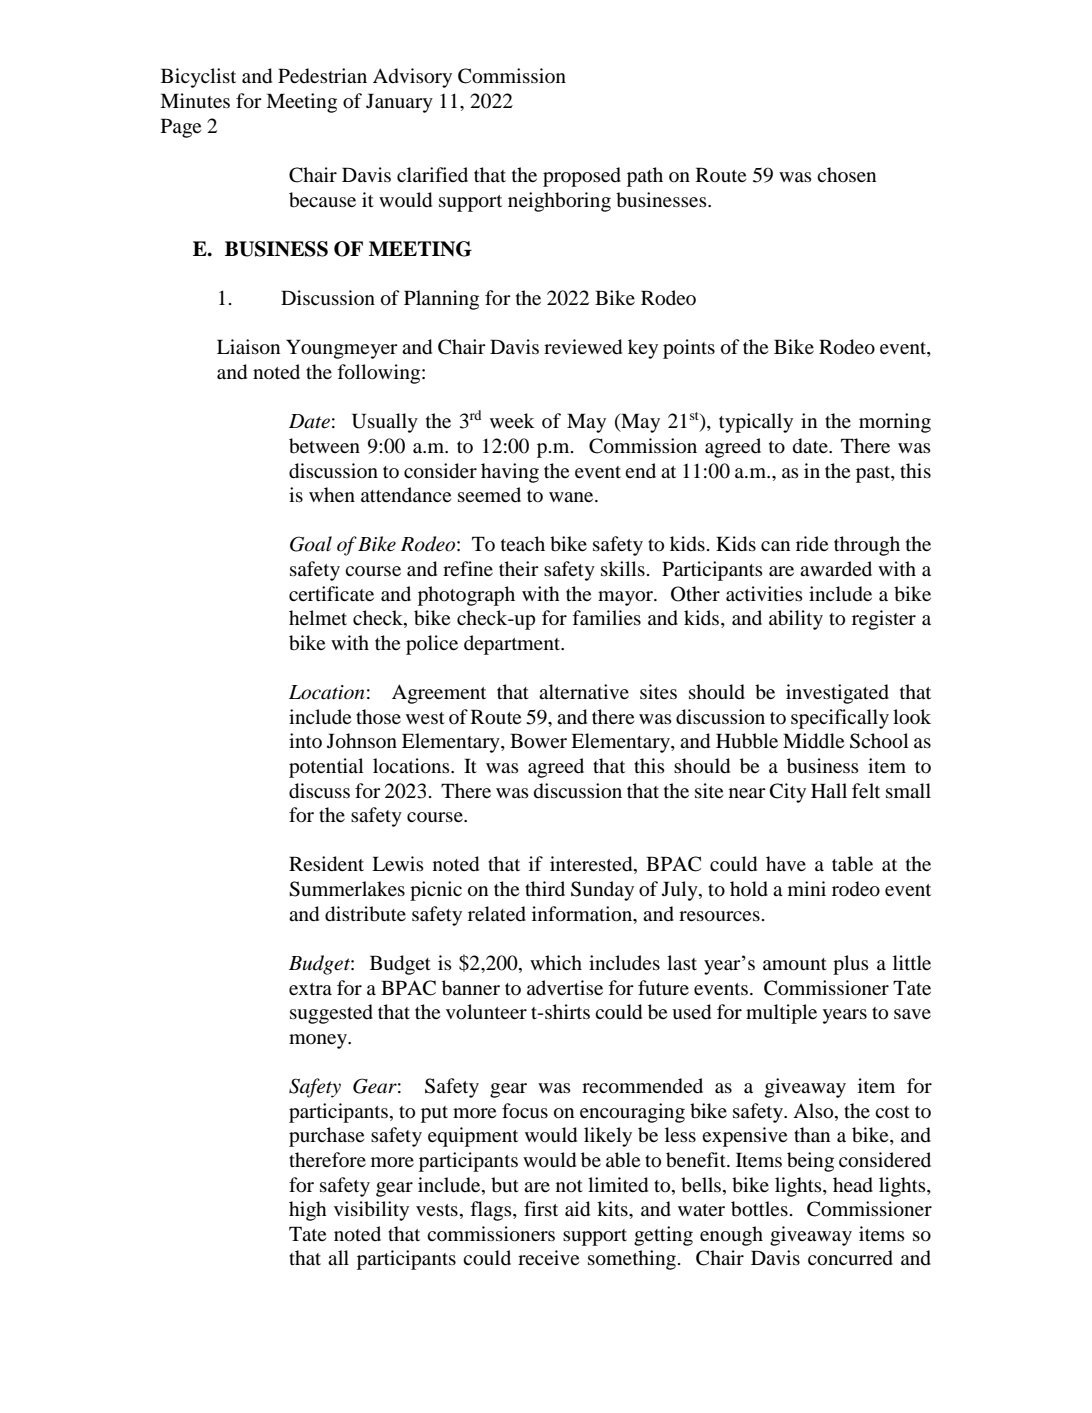  What do you see at coordinates (310, 989) in the screenshot?
I see `extra` at bounding box center [310, 989].
